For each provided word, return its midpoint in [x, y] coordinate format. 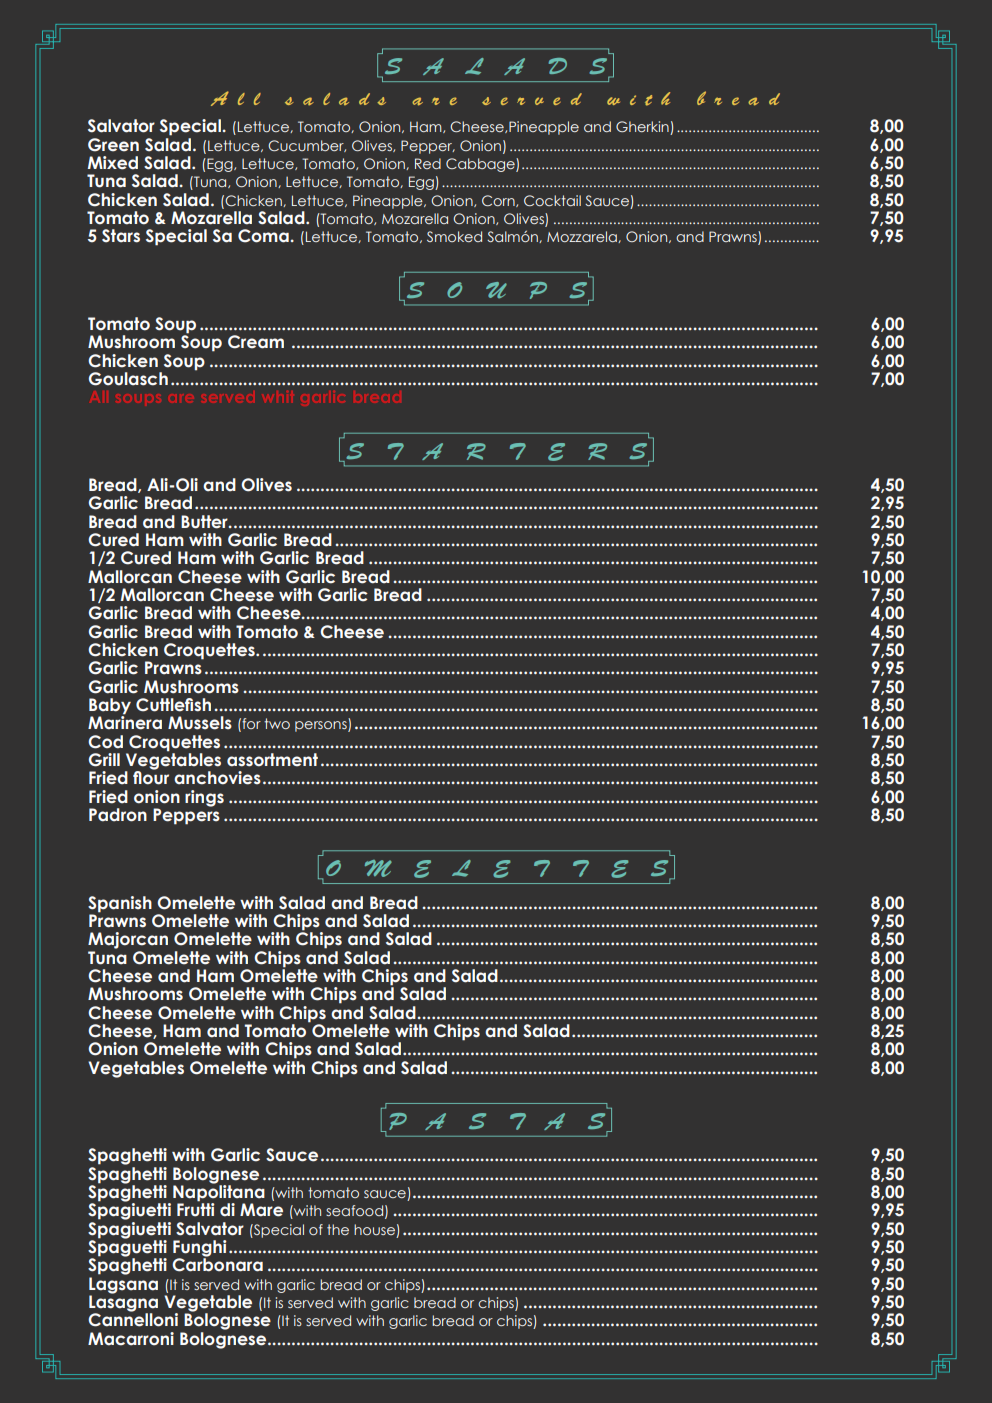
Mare [261, 1210]
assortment [272, 760]
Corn [499, 201]
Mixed [113, 163]
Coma [263, 236]
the [338, 1229]
